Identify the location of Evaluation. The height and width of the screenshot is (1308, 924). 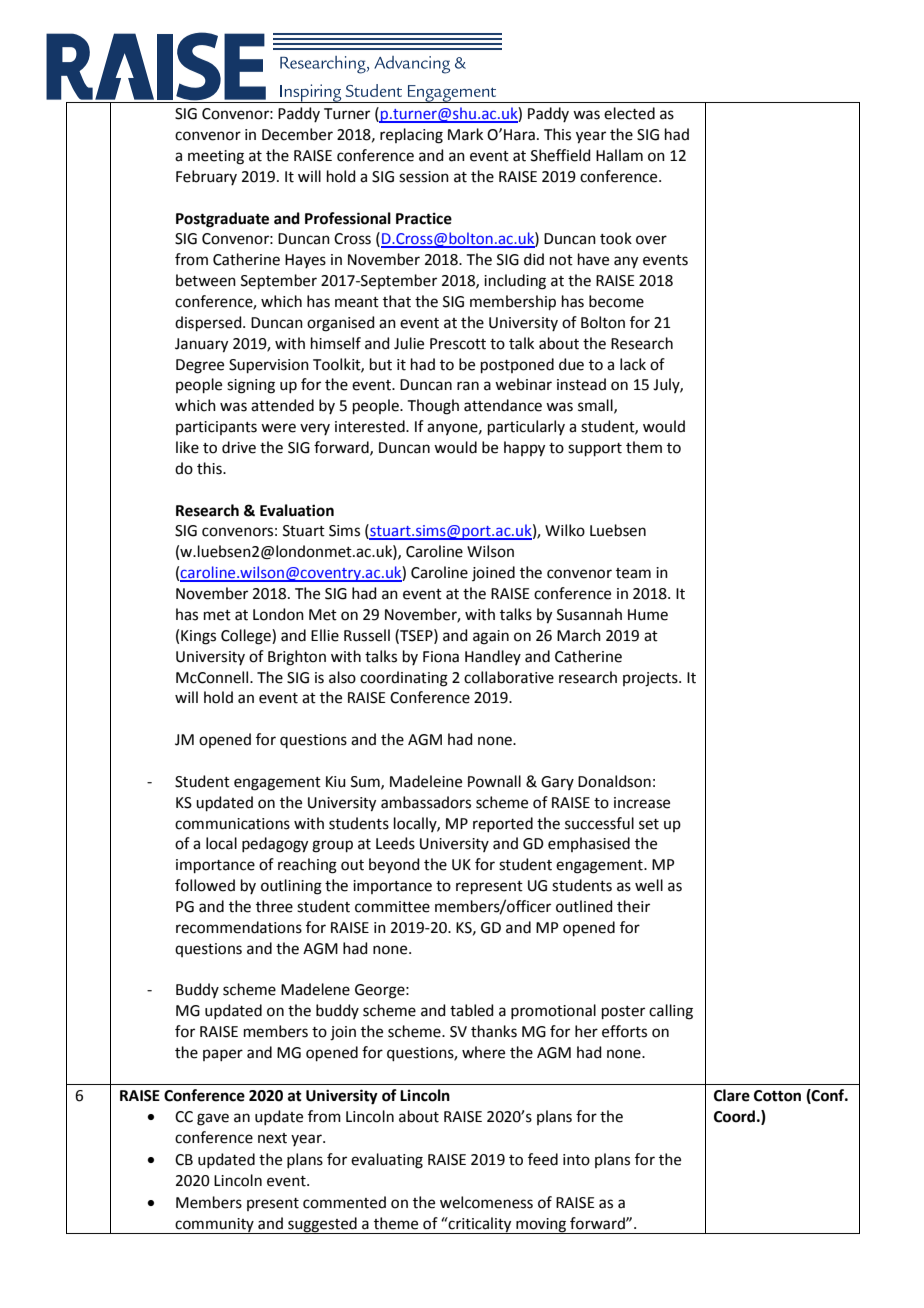
(297, 510).
